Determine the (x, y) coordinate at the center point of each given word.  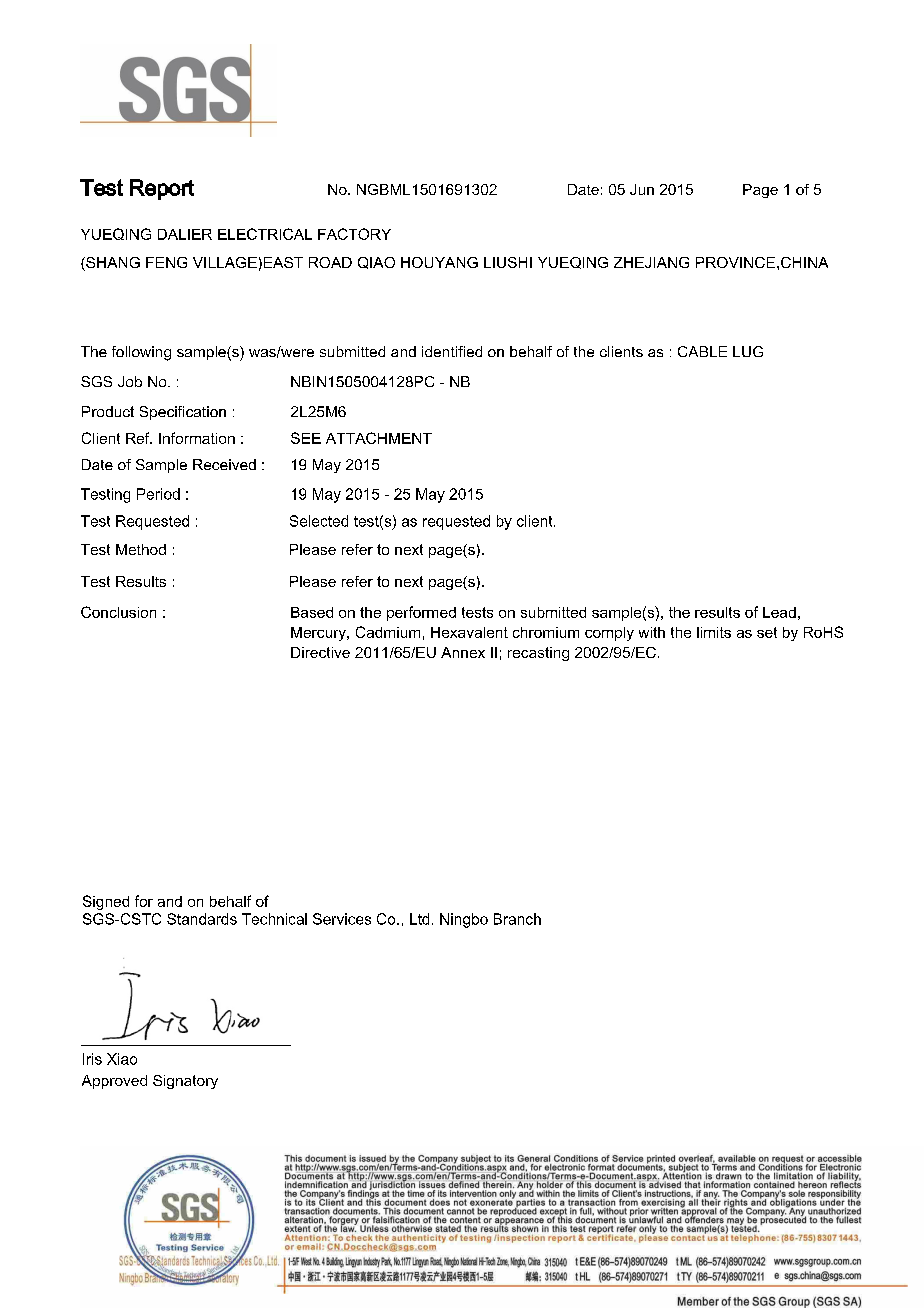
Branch (517, 919)
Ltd (419, 919)
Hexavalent (469, 632)
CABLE (702, 351)
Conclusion (118, 612)
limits (714, 632)
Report (162, 189)
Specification (183, 413)
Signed (106, 902)
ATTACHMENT (379, 438)
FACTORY (354, 234)
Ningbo (464, 920)
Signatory (185, 1082)
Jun (642, 189)
